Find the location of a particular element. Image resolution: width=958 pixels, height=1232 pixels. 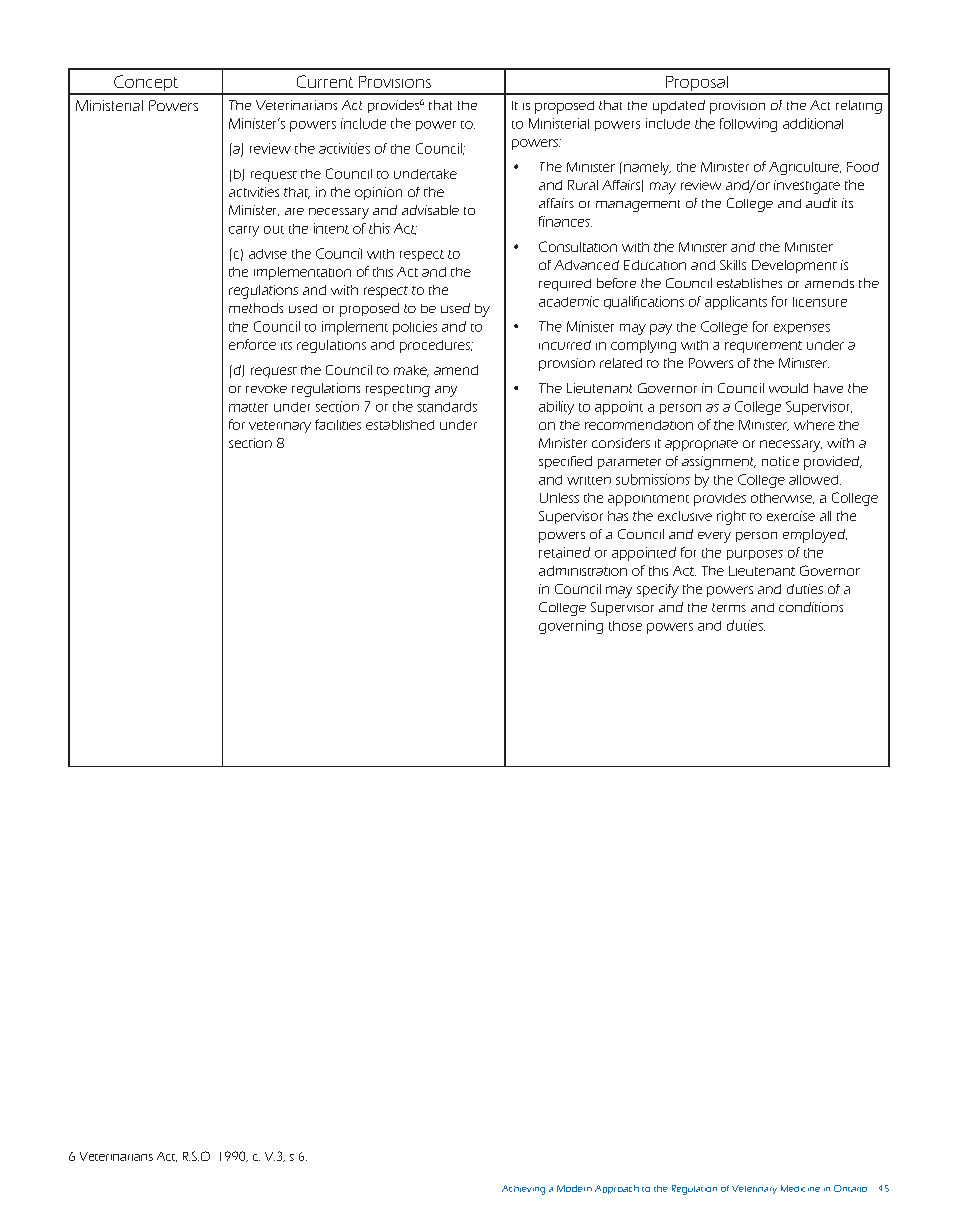

Achieving is located at coordinates (523, 1190).
